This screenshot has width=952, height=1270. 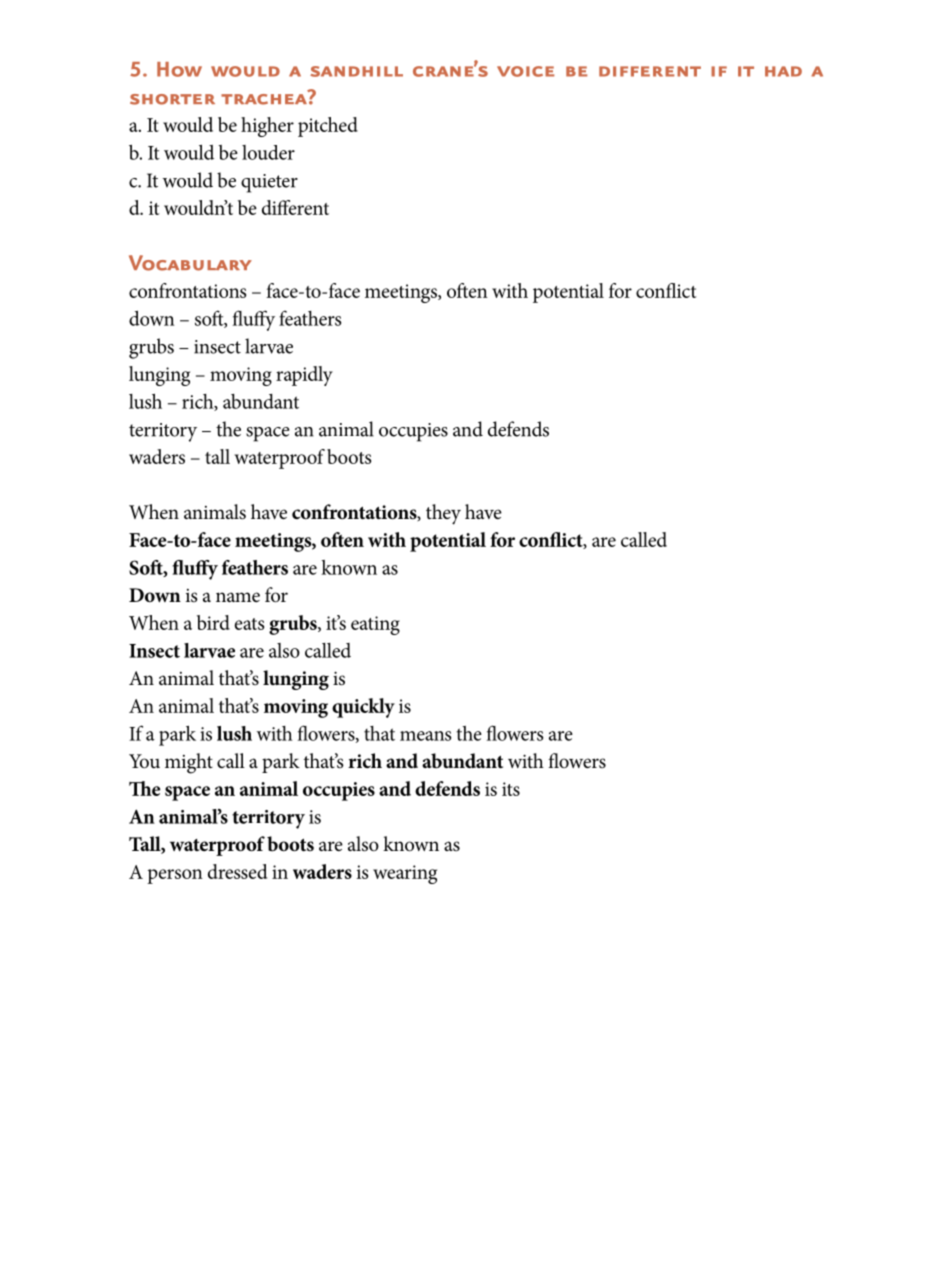 I want to click on trachea, so click(x=265, y=98).
